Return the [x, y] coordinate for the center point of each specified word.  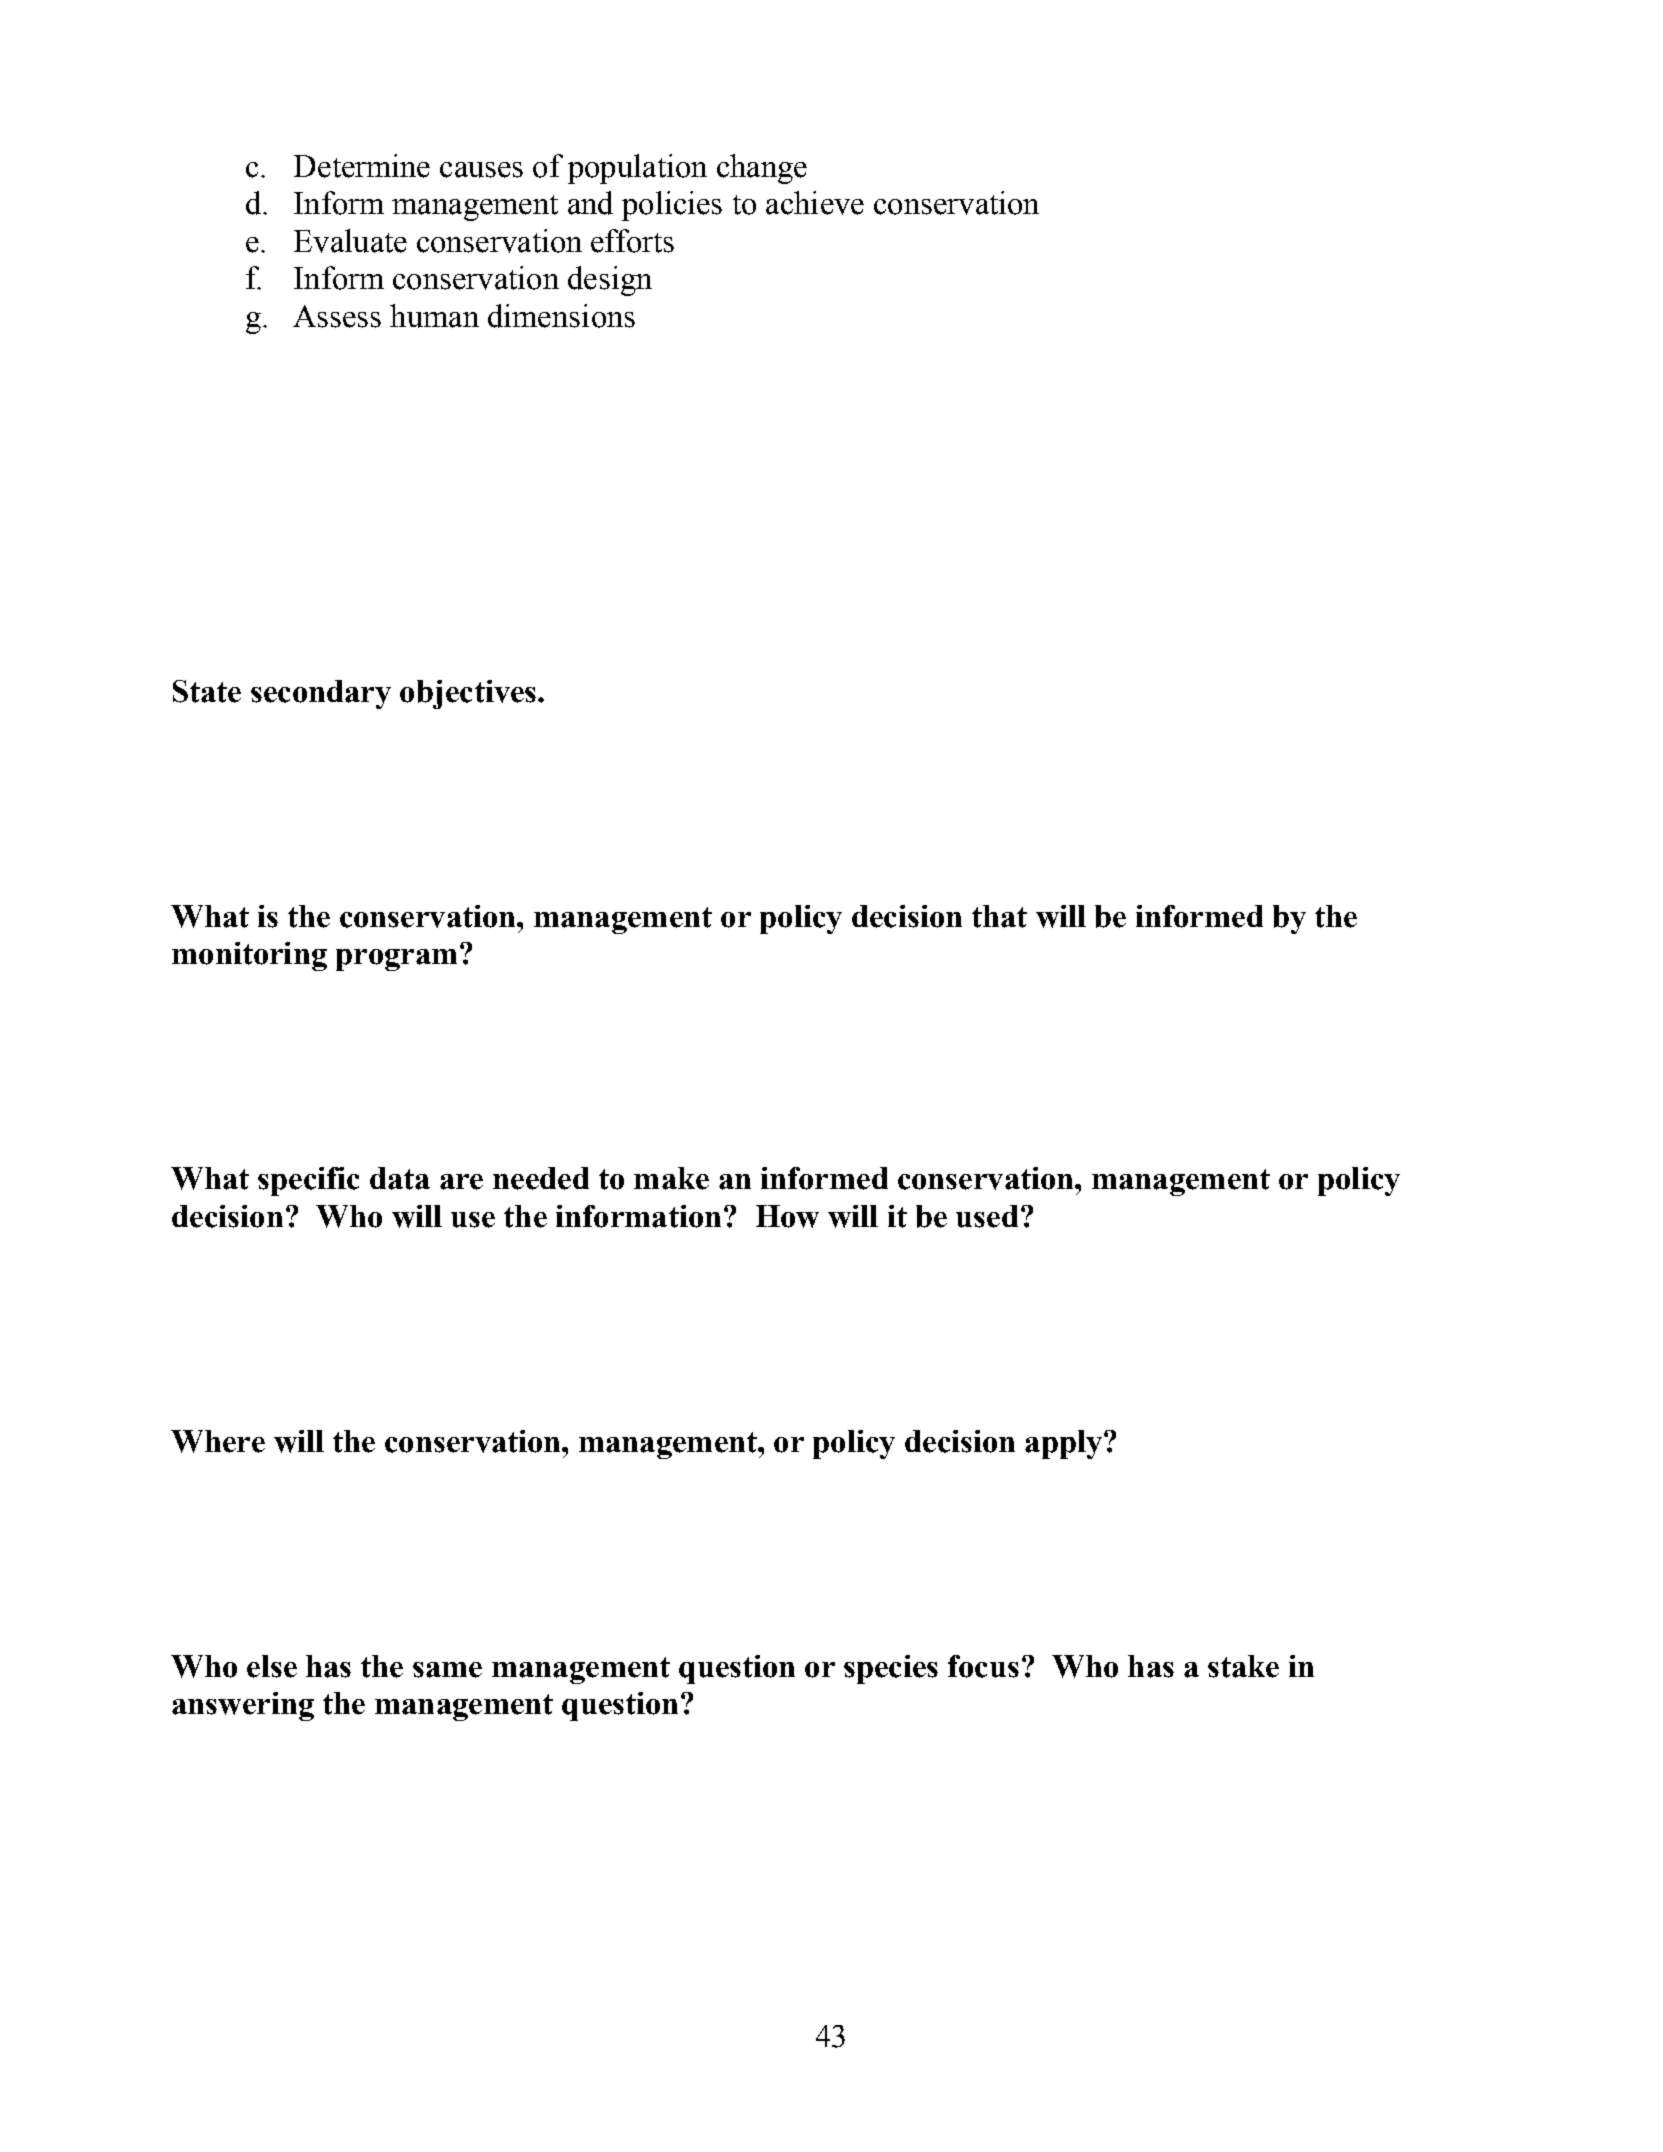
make [671, 1178]
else [272, 1666]
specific [308, 1181]
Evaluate [350, 241]
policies [672, 206]
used [987, 1216]
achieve [815, 203]
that [999, 916]
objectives [468, 694]
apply [1063, 1444]
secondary [321, 694]
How [787, 1216]
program [396, 960]
